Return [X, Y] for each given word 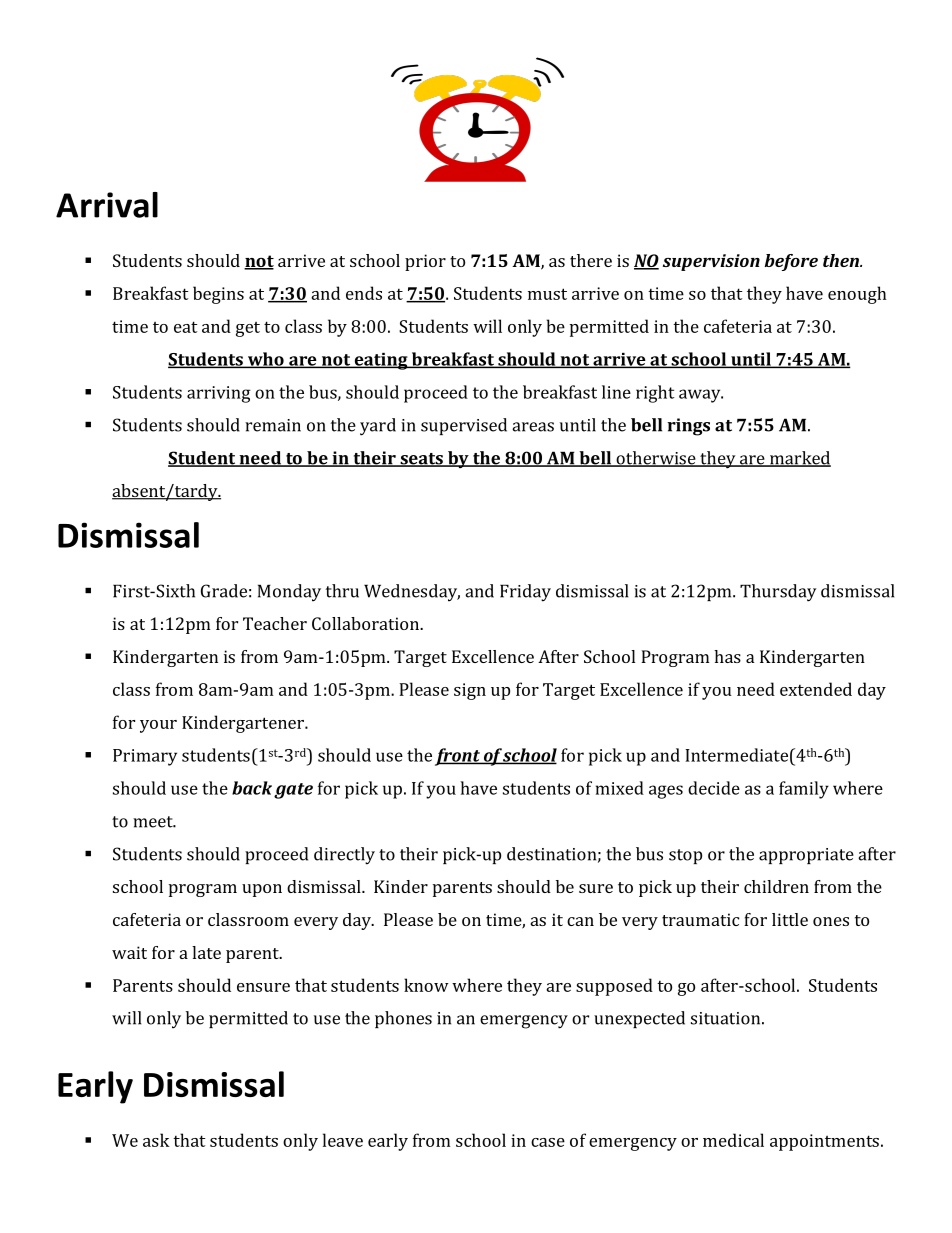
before [791, 262]
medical [733, 1140]
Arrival [107, 205]
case [548, 1142]
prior [425, 262]
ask [156, 1140]
